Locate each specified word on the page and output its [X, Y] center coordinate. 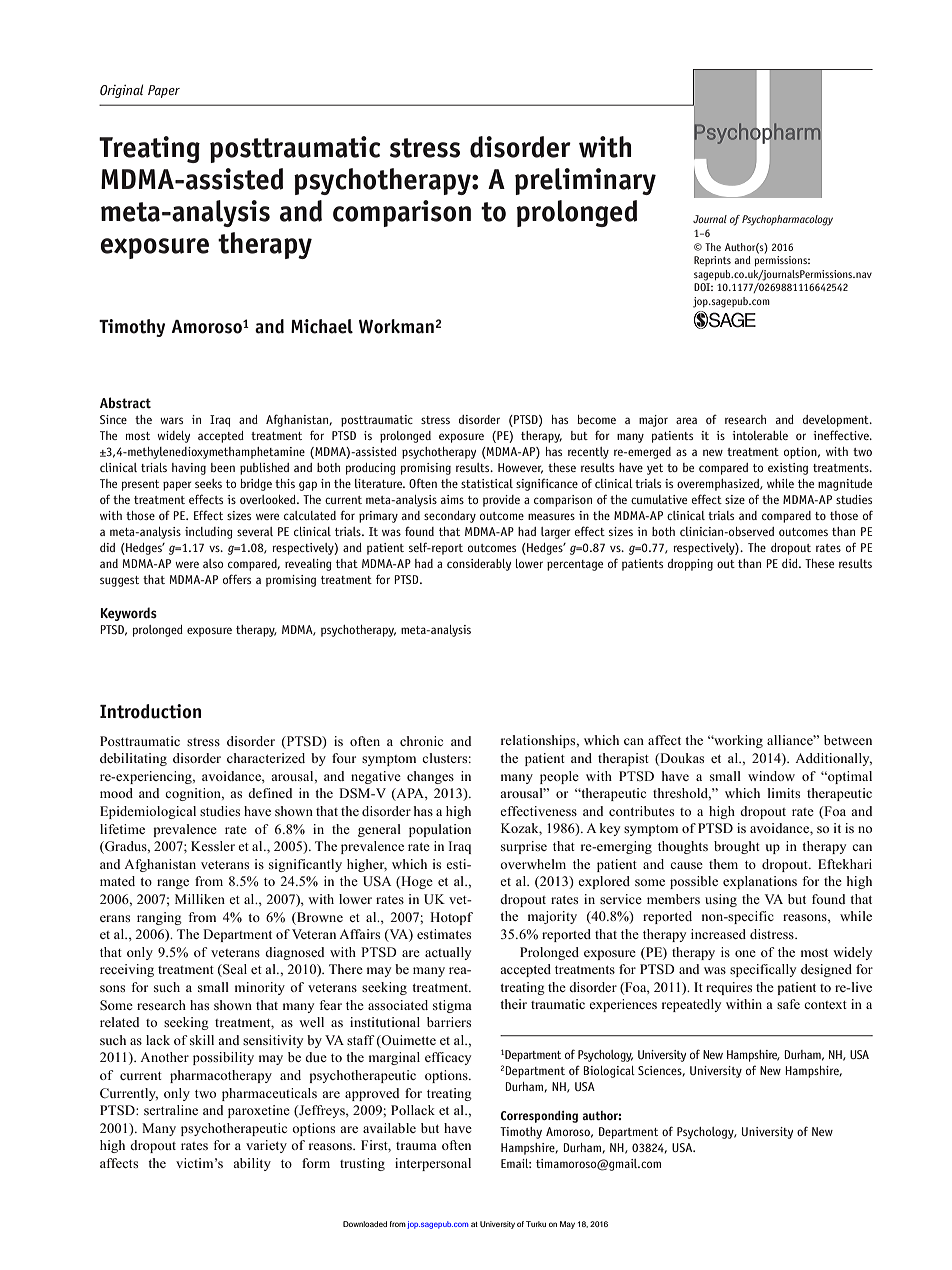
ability [252, 1164]
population [440, 830]
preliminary [585, 181]
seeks [208, 483]
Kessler [213, 846]
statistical [487, 483]
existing [788, 469]
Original [121, 91]
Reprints [712, 261]
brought [737, 847]
